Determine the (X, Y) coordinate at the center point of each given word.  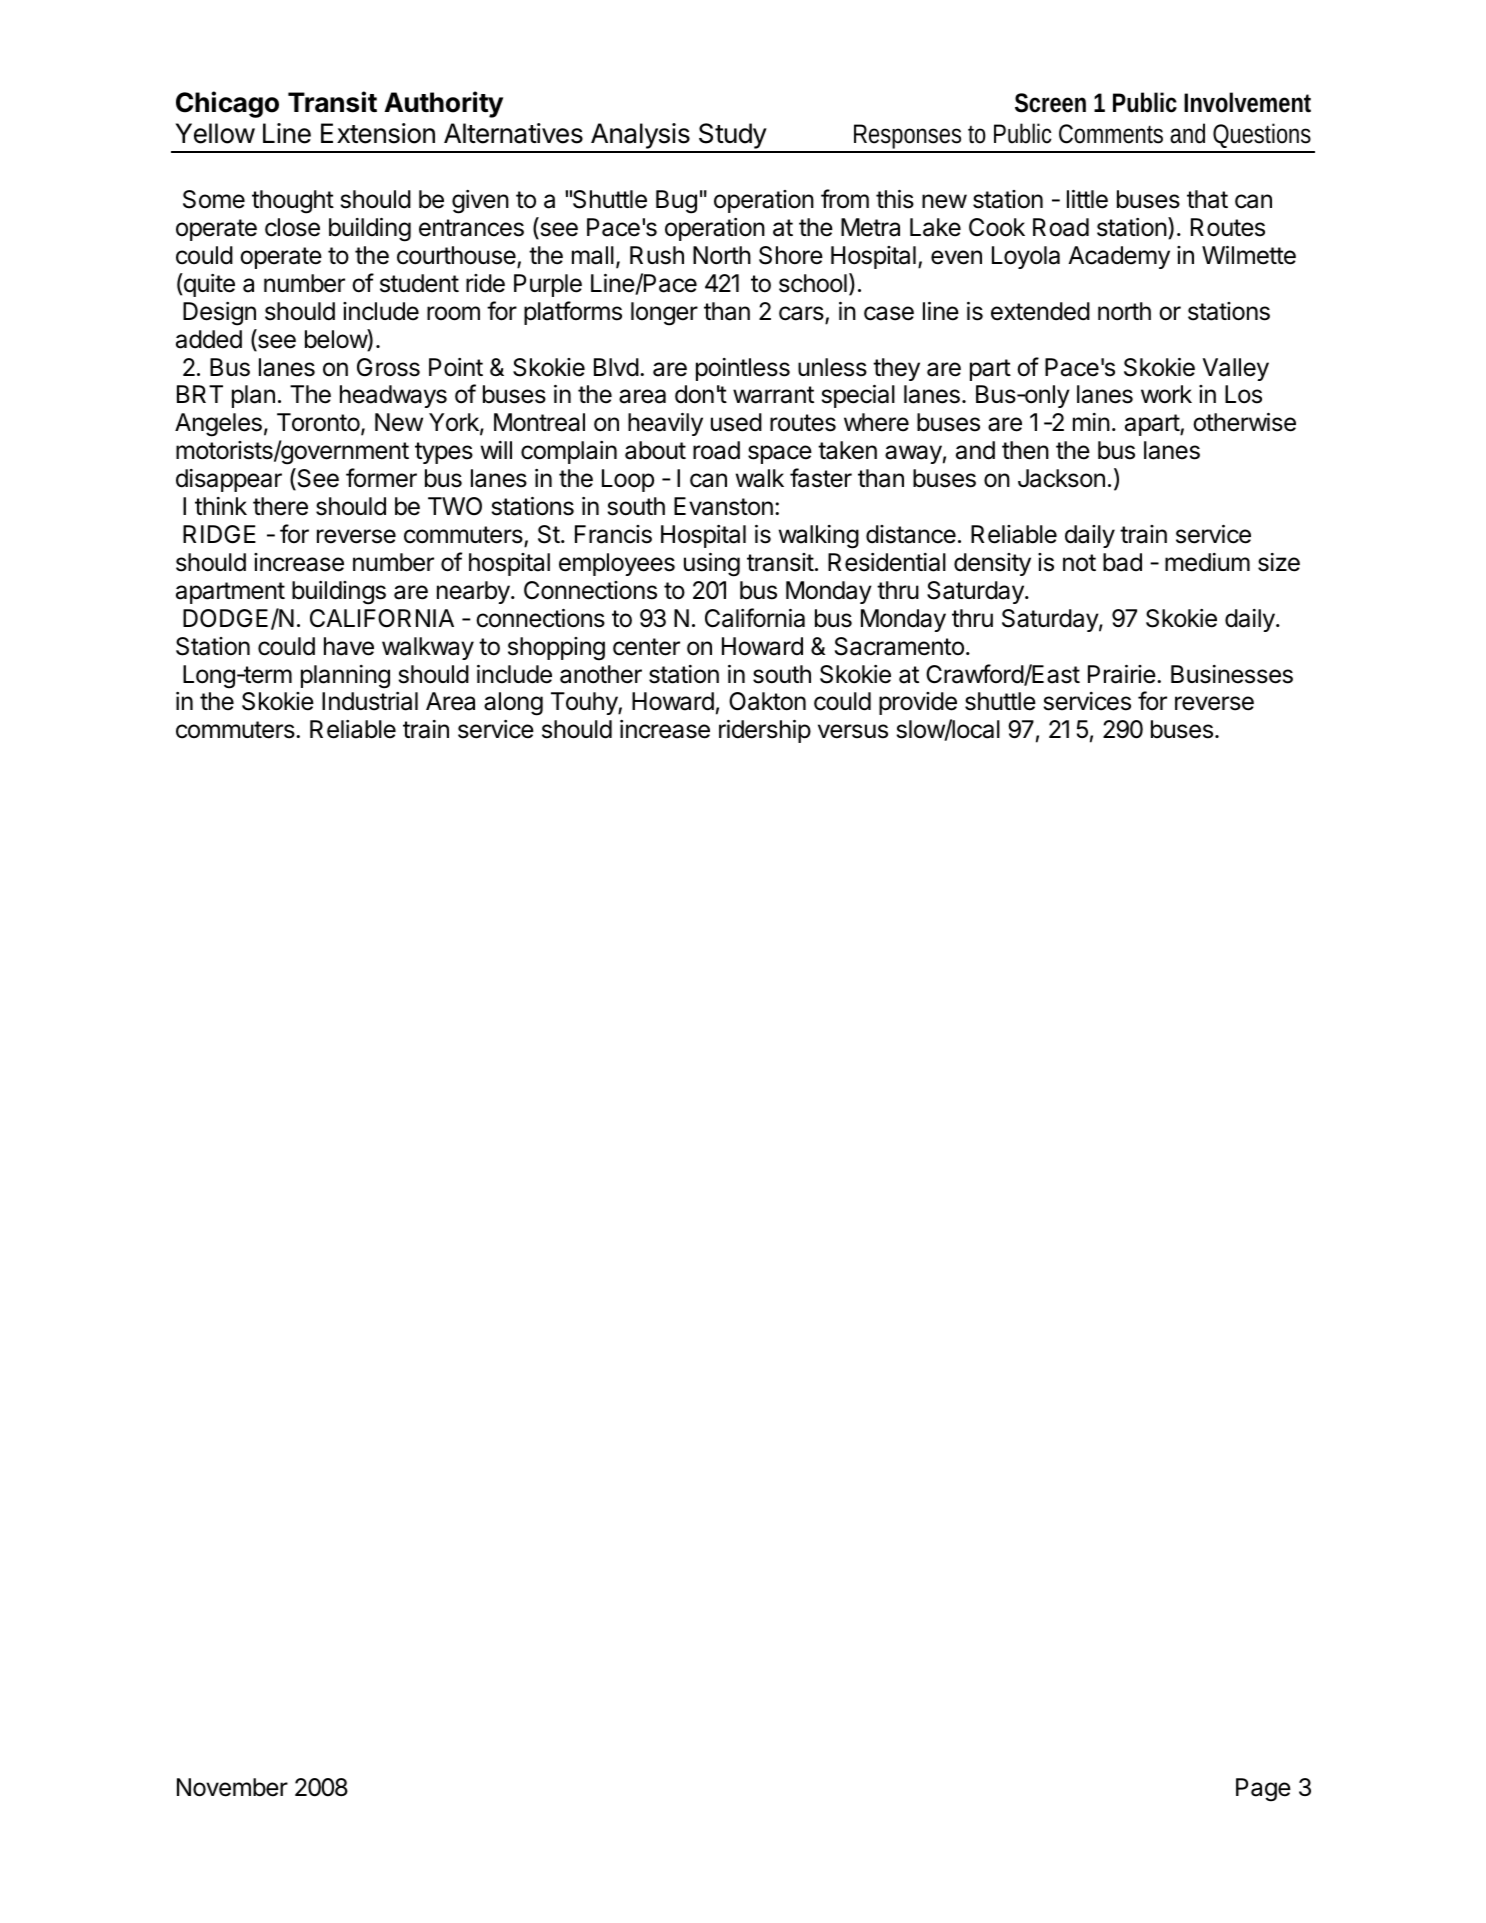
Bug (676, 202)
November (232, 1787)
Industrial (370, 701)
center (646, 647)
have (349, 646)
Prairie (1122, 674)
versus (853, 731)
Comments (1111, 134)
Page (1263, 1790)
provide (918, 703)
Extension (378, 133)
